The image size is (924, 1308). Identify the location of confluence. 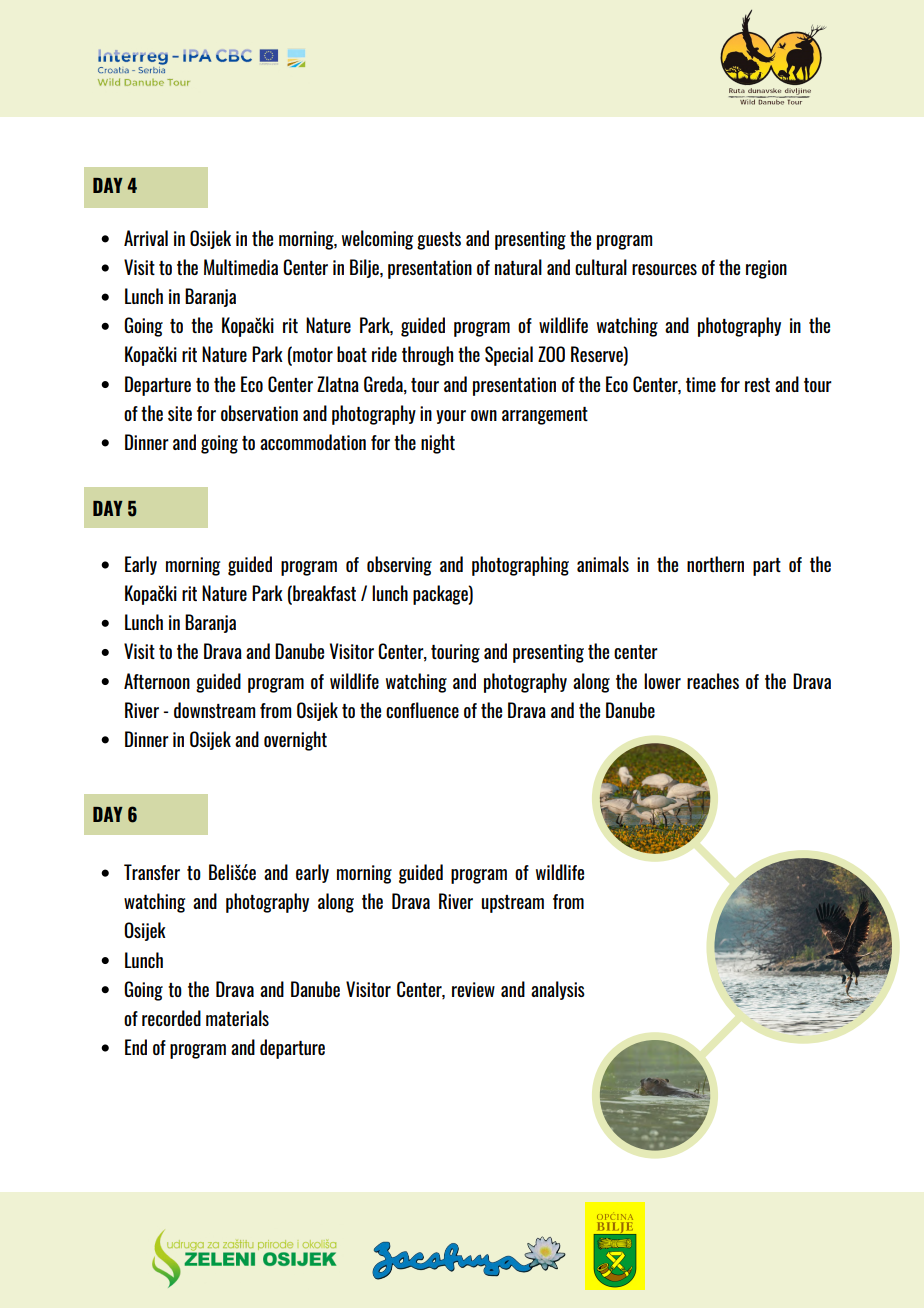
(422, 710).
